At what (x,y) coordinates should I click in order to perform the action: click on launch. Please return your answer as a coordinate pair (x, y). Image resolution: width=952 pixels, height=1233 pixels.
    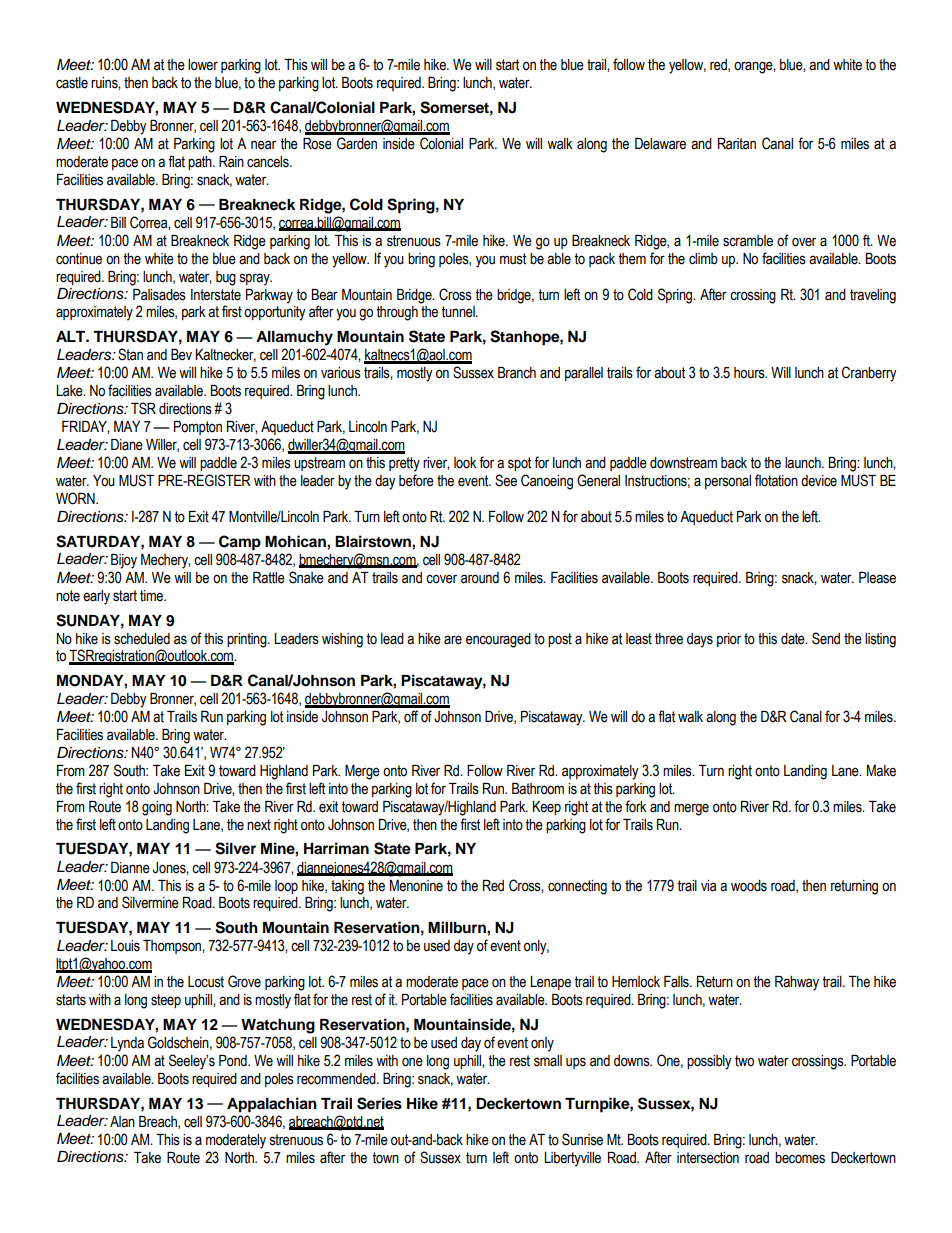
    Looking at the image, I should click on (804, 463).
